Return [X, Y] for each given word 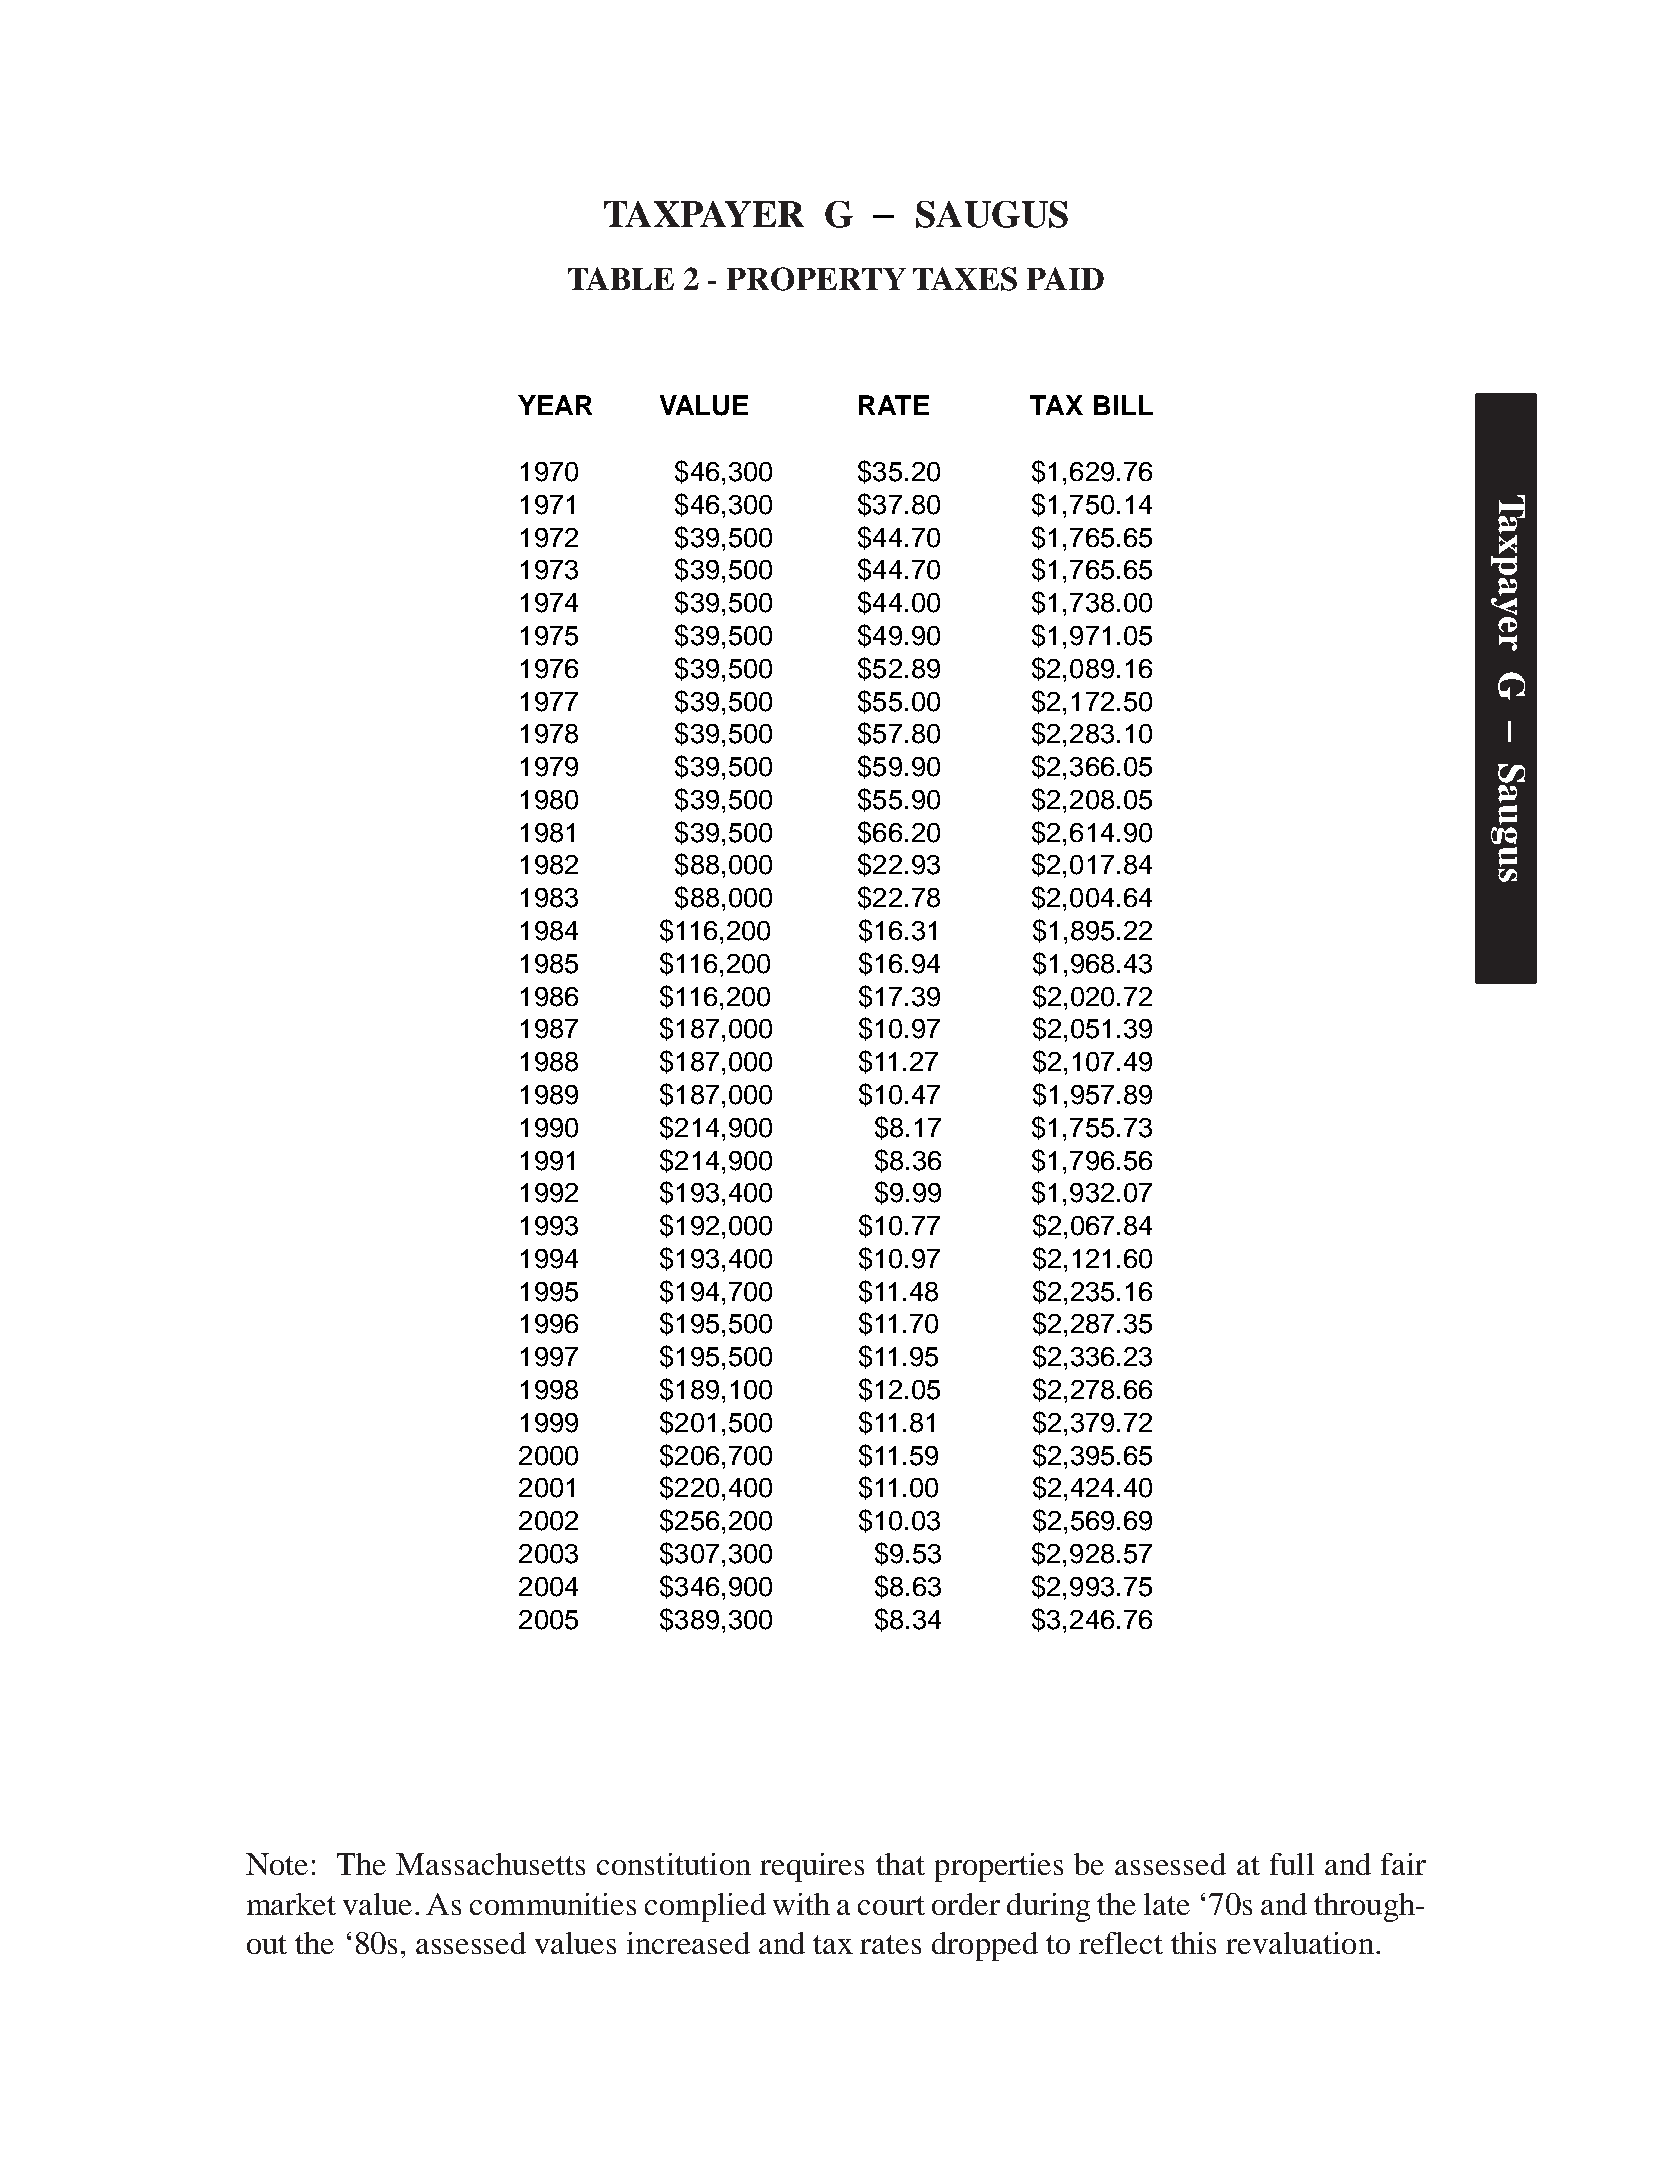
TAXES [965, 279]
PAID [1065, 278]
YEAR [555, 405]
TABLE [621, 278]
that [900, 1864]
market [291, 1904]
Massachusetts [490, 1864]
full [1292, 1864]
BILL [1123, 405]
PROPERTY [816, 279]
